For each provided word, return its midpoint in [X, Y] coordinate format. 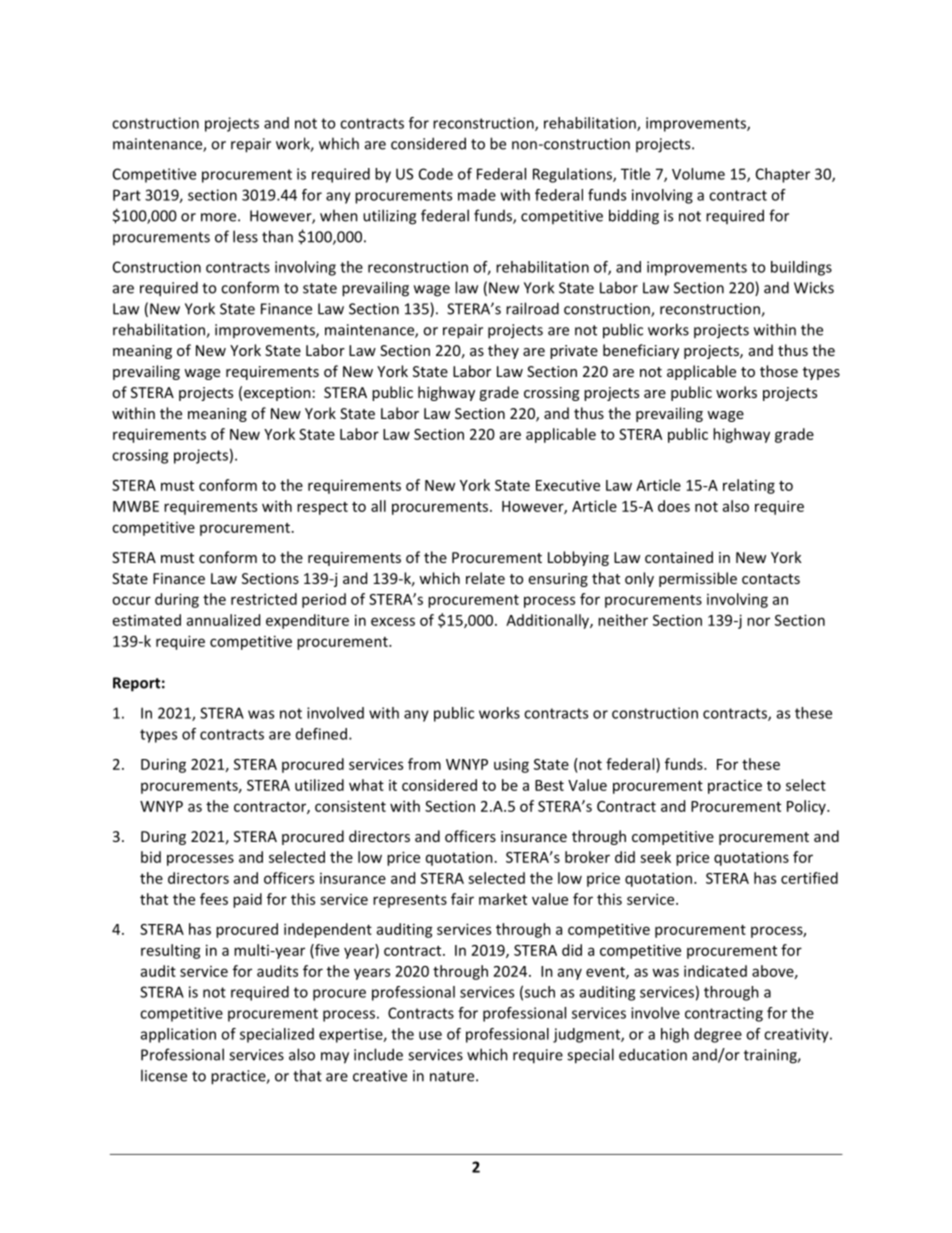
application [178, 1035]
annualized [223, 620]
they [503, 351]
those [779, 371]
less [245, 236]
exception [277, 394]
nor [758, 621]
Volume [698, 174]
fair [462, 899]
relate [485, 578]
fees [214, 899]
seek [655, 857]
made [477, 195]
